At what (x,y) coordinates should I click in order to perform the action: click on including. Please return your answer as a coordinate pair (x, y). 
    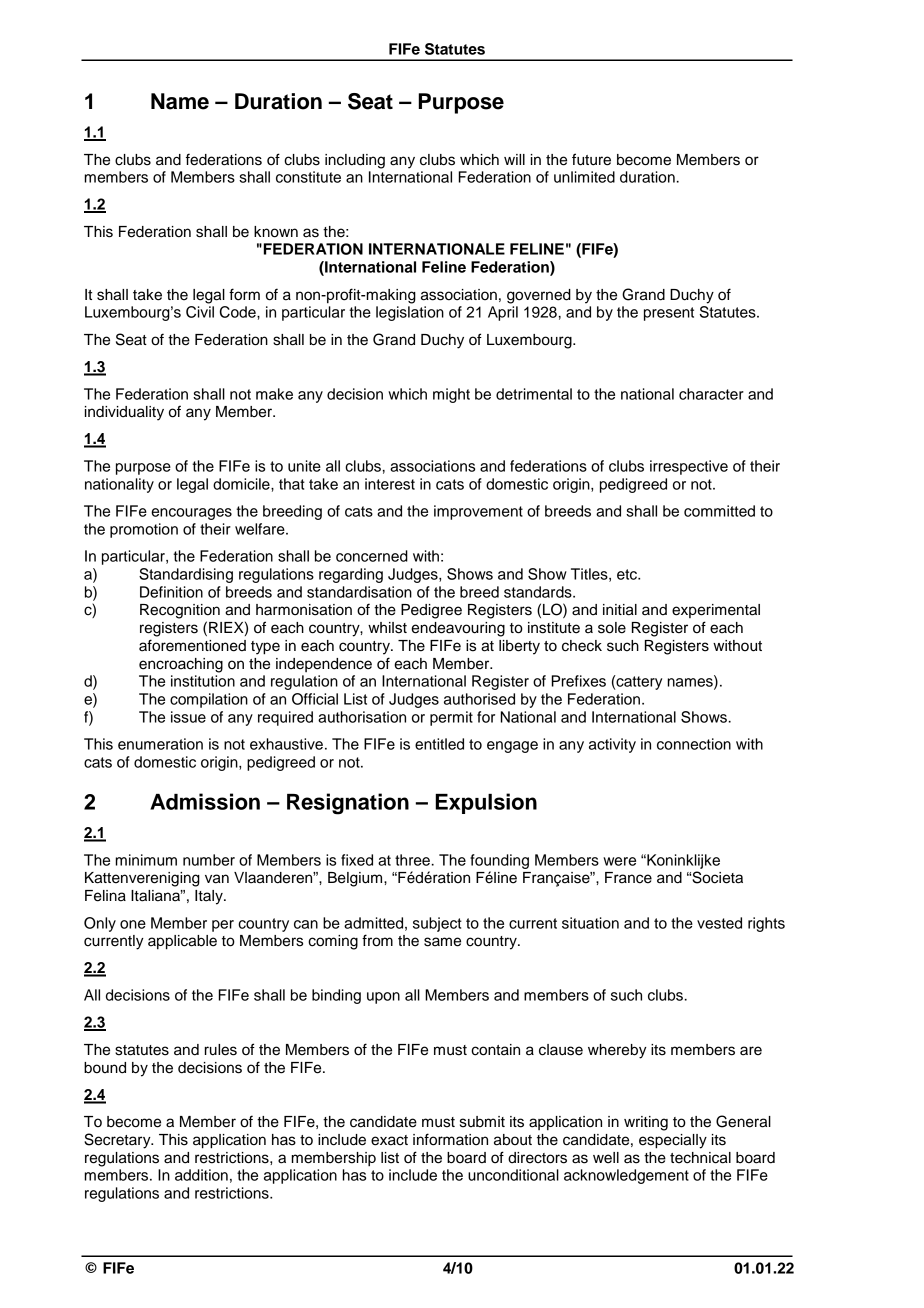
    Looking at the image, I should click on (355, 161).
